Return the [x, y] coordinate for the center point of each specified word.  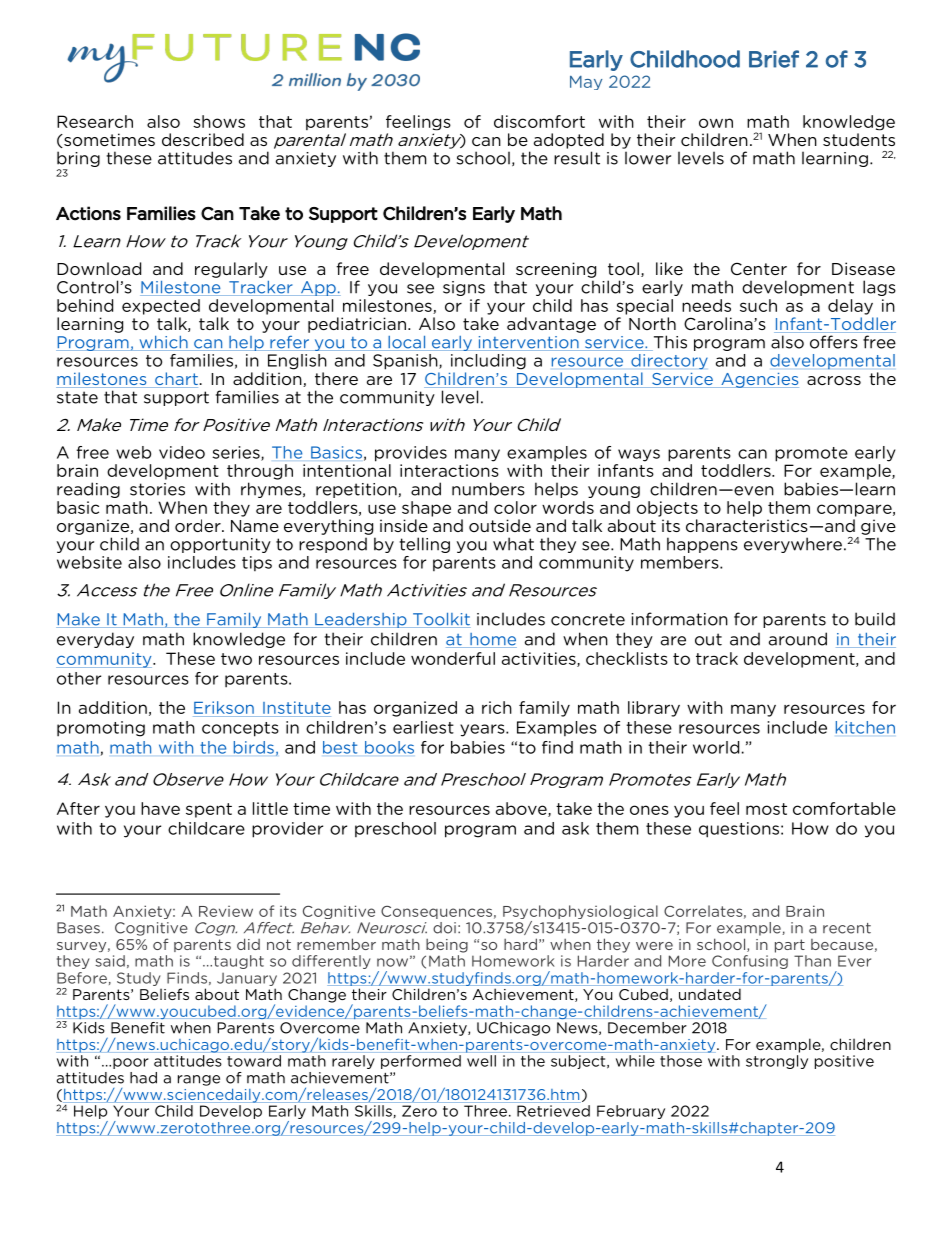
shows [219, 121]
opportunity [220, 545]
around [798, 639]
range [199, 1080]
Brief [774, 59]
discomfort [539, 121]
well [481, 1061]
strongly [777, 1062]
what [513, 544]
